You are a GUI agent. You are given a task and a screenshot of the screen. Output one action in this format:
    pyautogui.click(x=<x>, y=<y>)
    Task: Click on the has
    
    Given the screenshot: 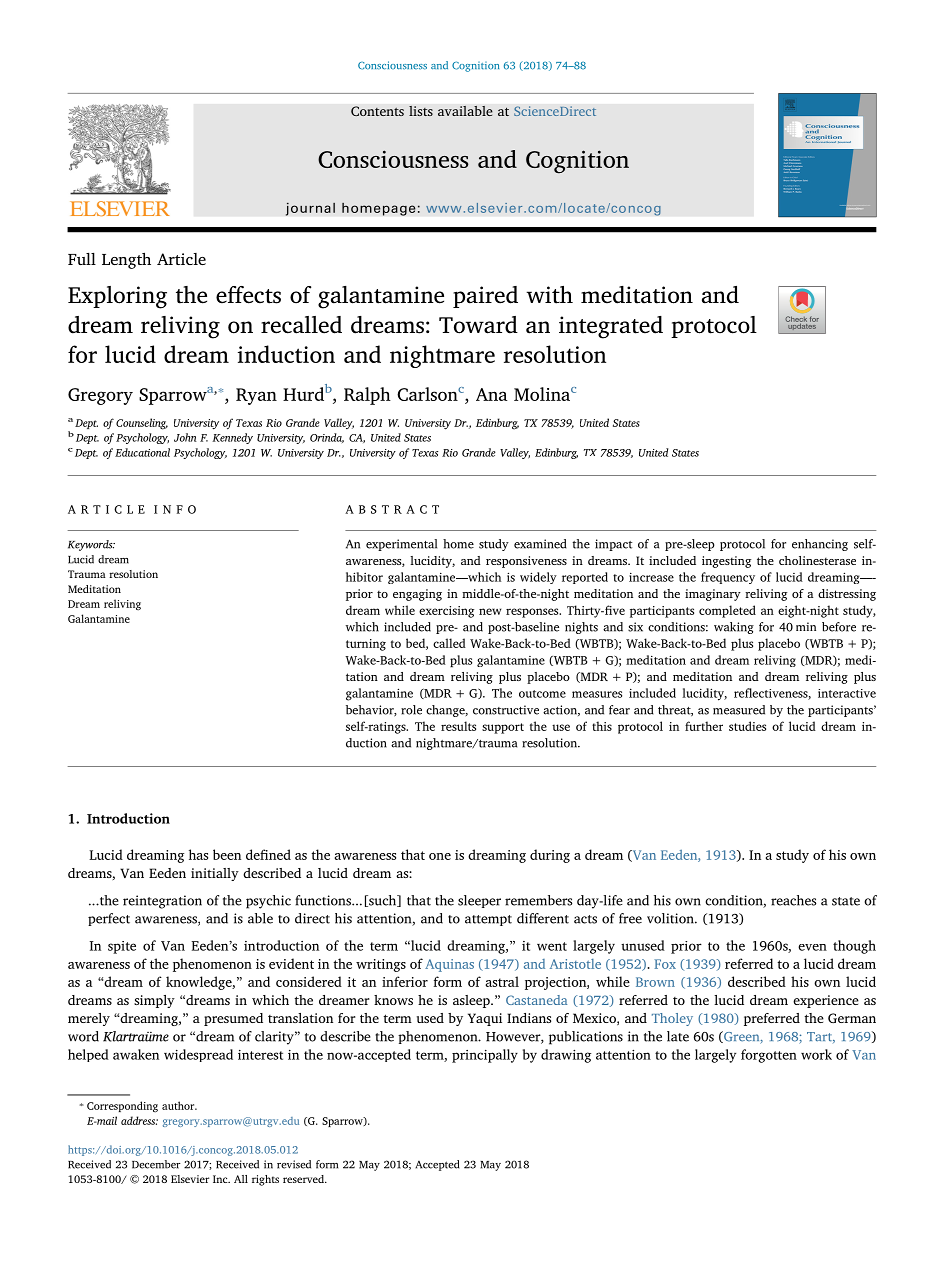 What is the action you would take?
    pyautogui.click(x=198, y=854)
